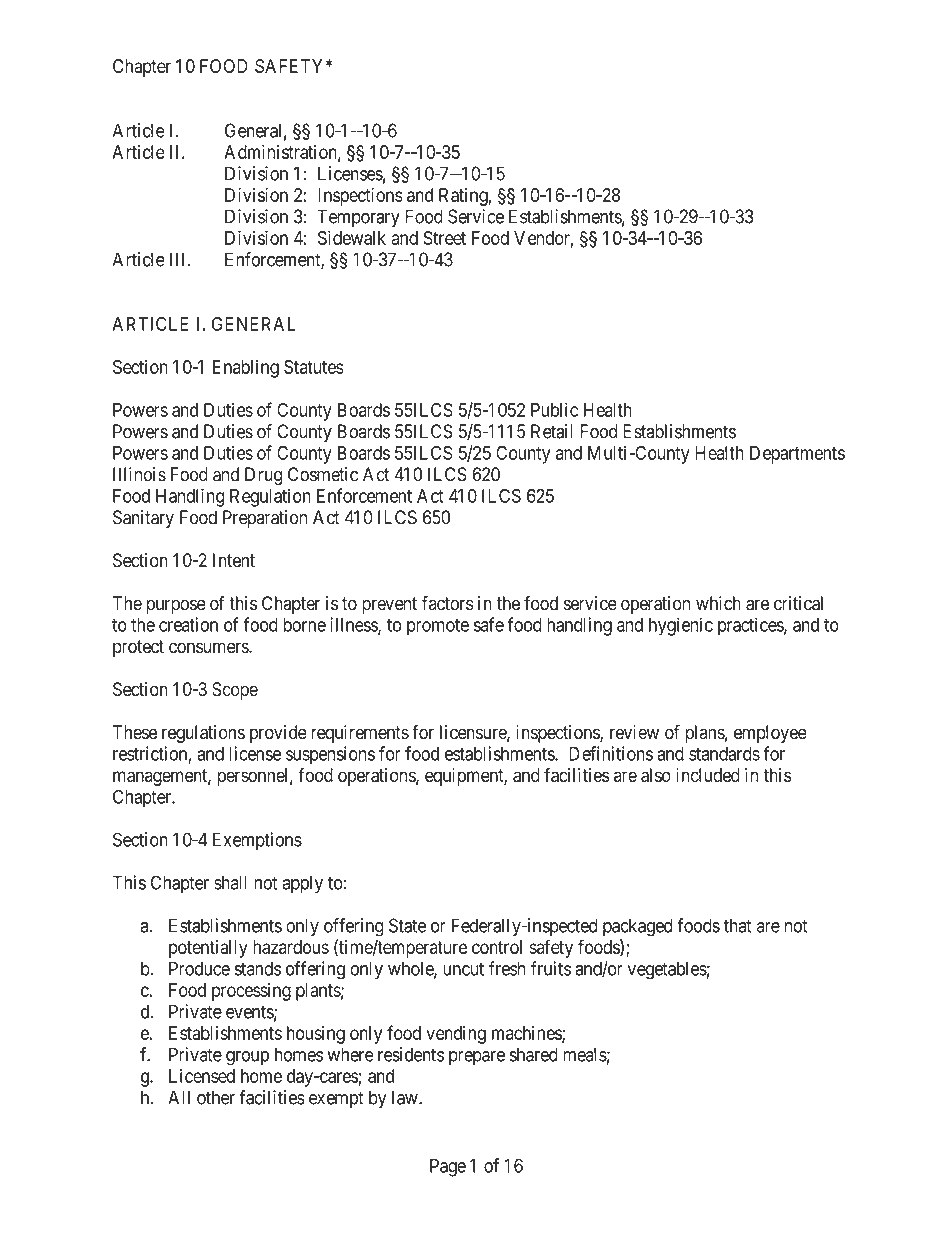 The image size is (952, 1233). What do you see at coordinates (448, 1167) in the screenshot?
I see `Page` at bounding box center [448, 1167].
